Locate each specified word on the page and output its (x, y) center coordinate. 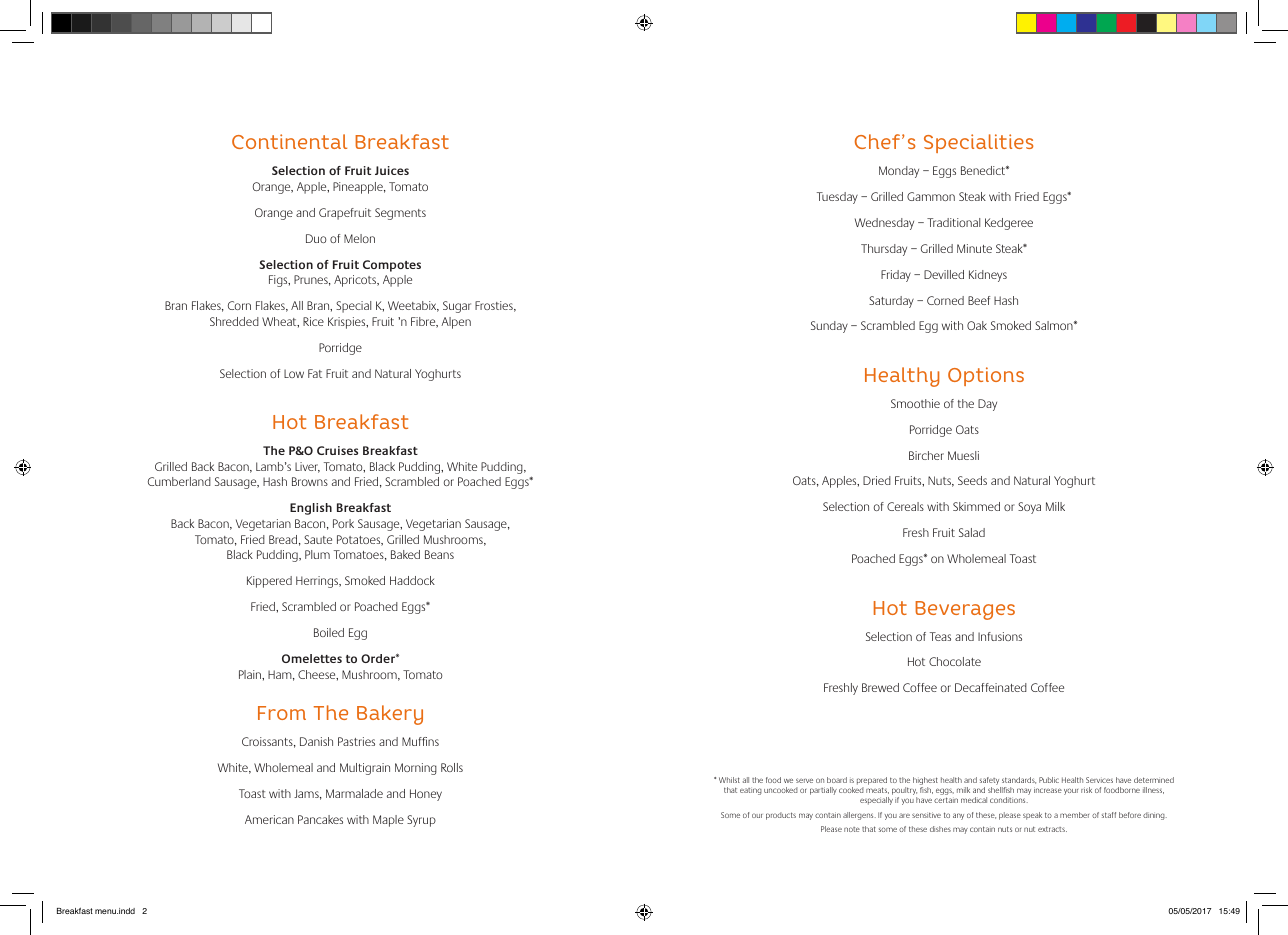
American (269, 819)
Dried (877, 480)
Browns (310, 481)
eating (751, 791)
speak (1032, 816)
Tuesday (837, 198)
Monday (899, 172)
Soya (1029, 508)
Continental (289, 141)
